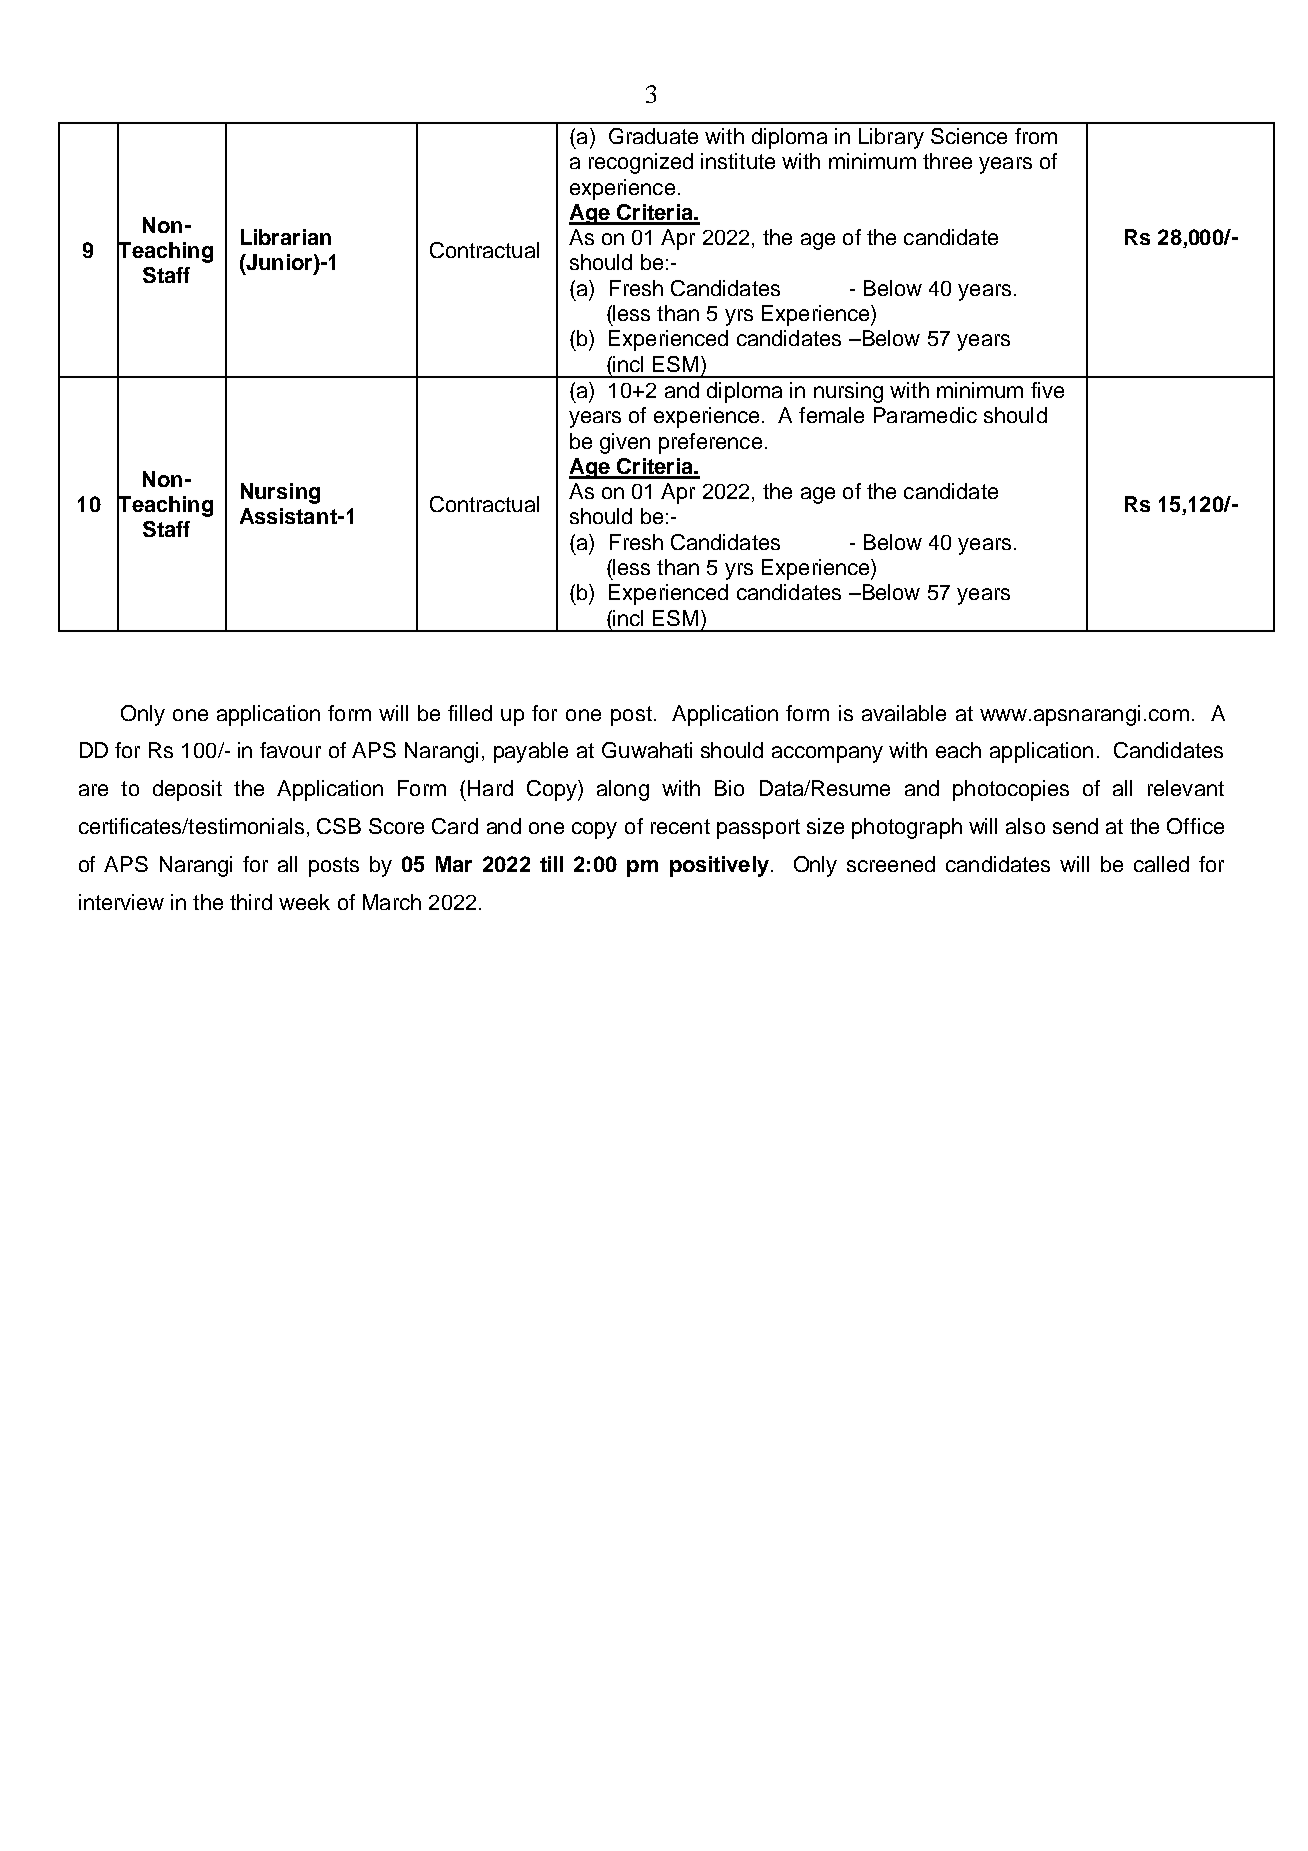  Describe the element at coordinates (1161, 864) in the screenshot. I see `called` at that location.
